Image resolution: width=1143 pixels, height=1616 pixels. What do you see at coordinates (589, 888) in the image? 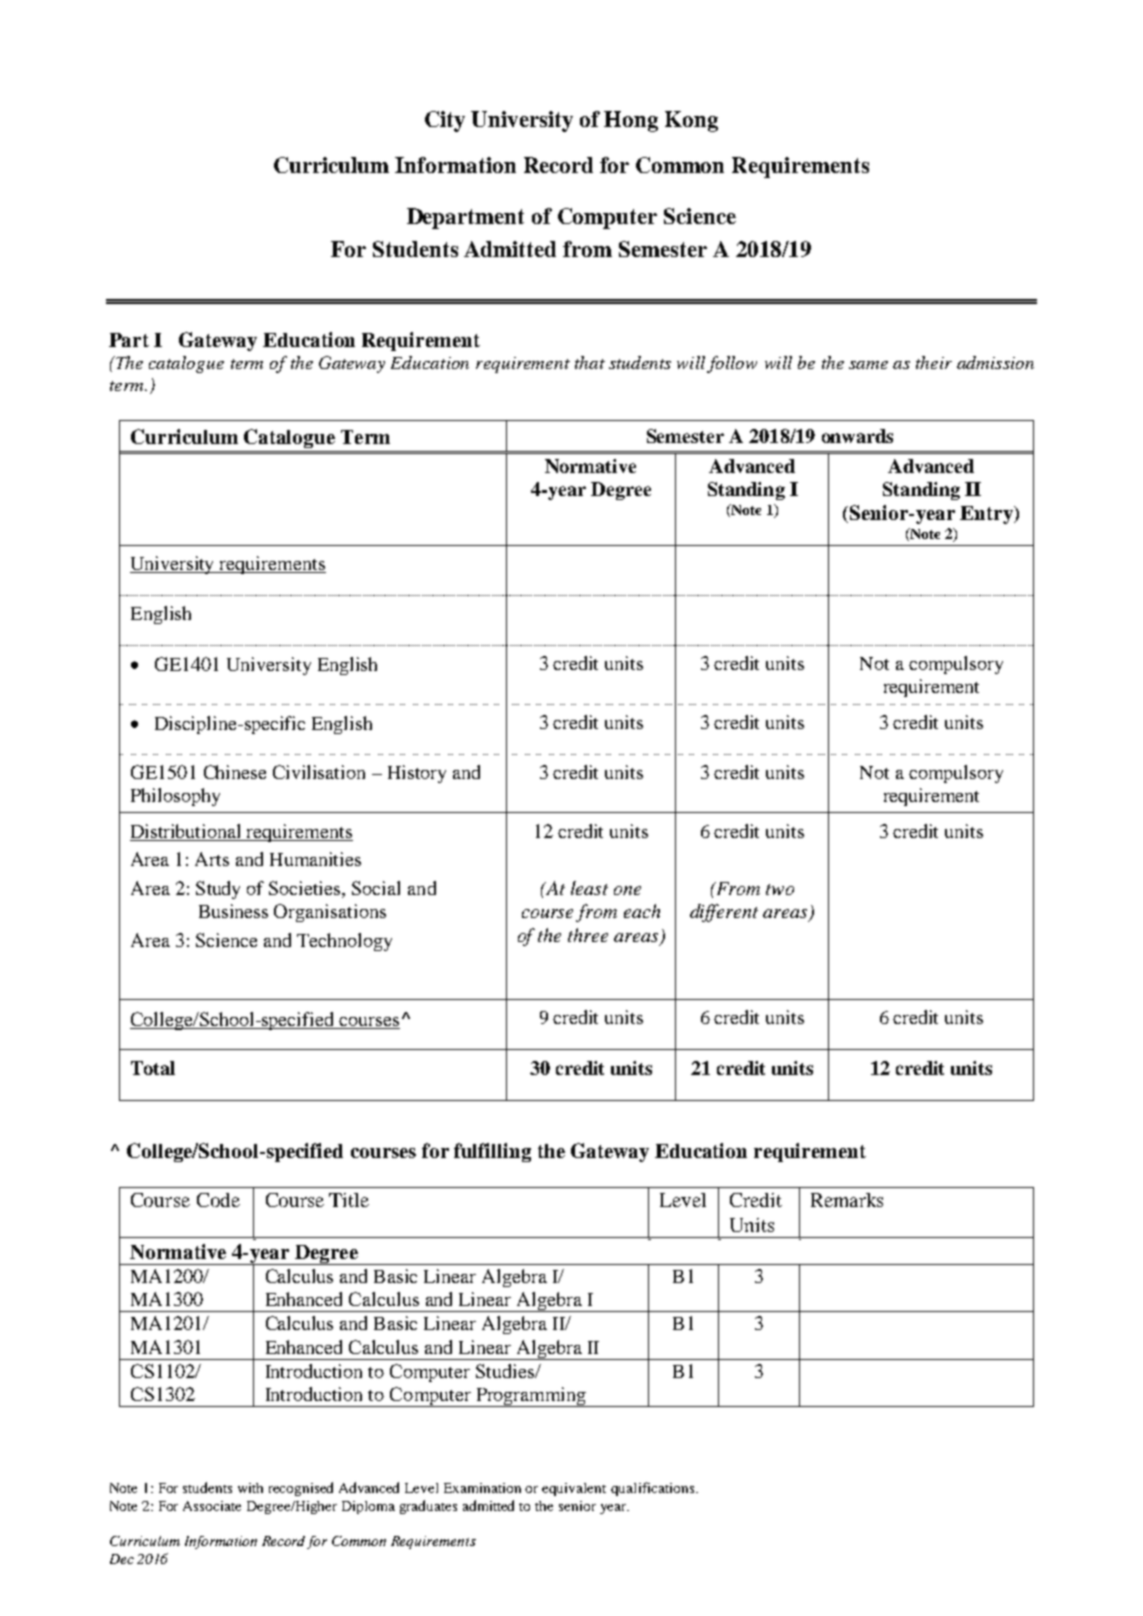
I see `least` at bounding box center [589, 888].
